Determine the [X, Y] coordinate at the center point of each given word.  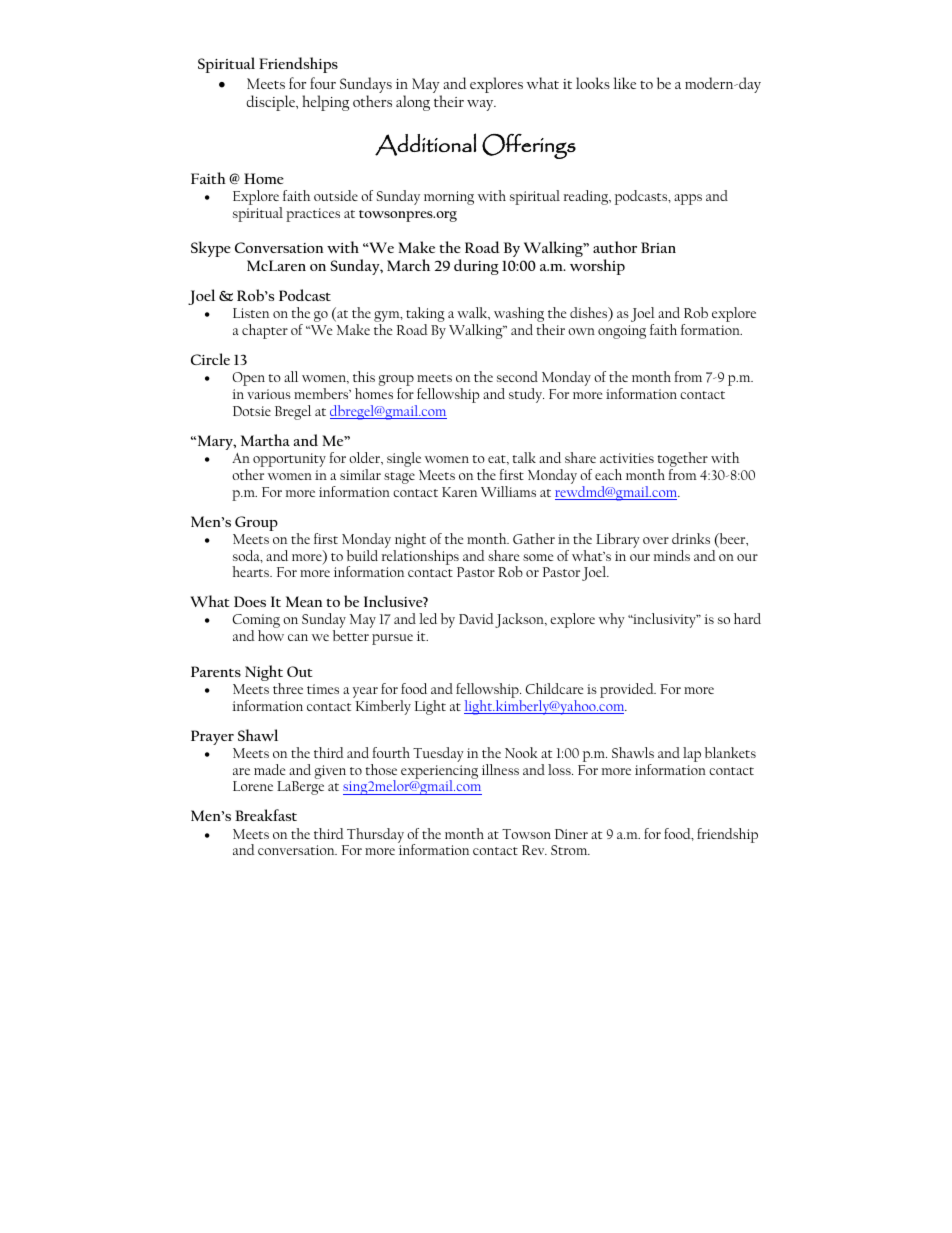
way [481, 105]
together [682, 461]
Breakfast [266, 815]
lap [692, 754]
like [624, 83]
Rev [534, 850]
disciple [272, 103]
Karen [459, 492]
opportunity [289, 460]
